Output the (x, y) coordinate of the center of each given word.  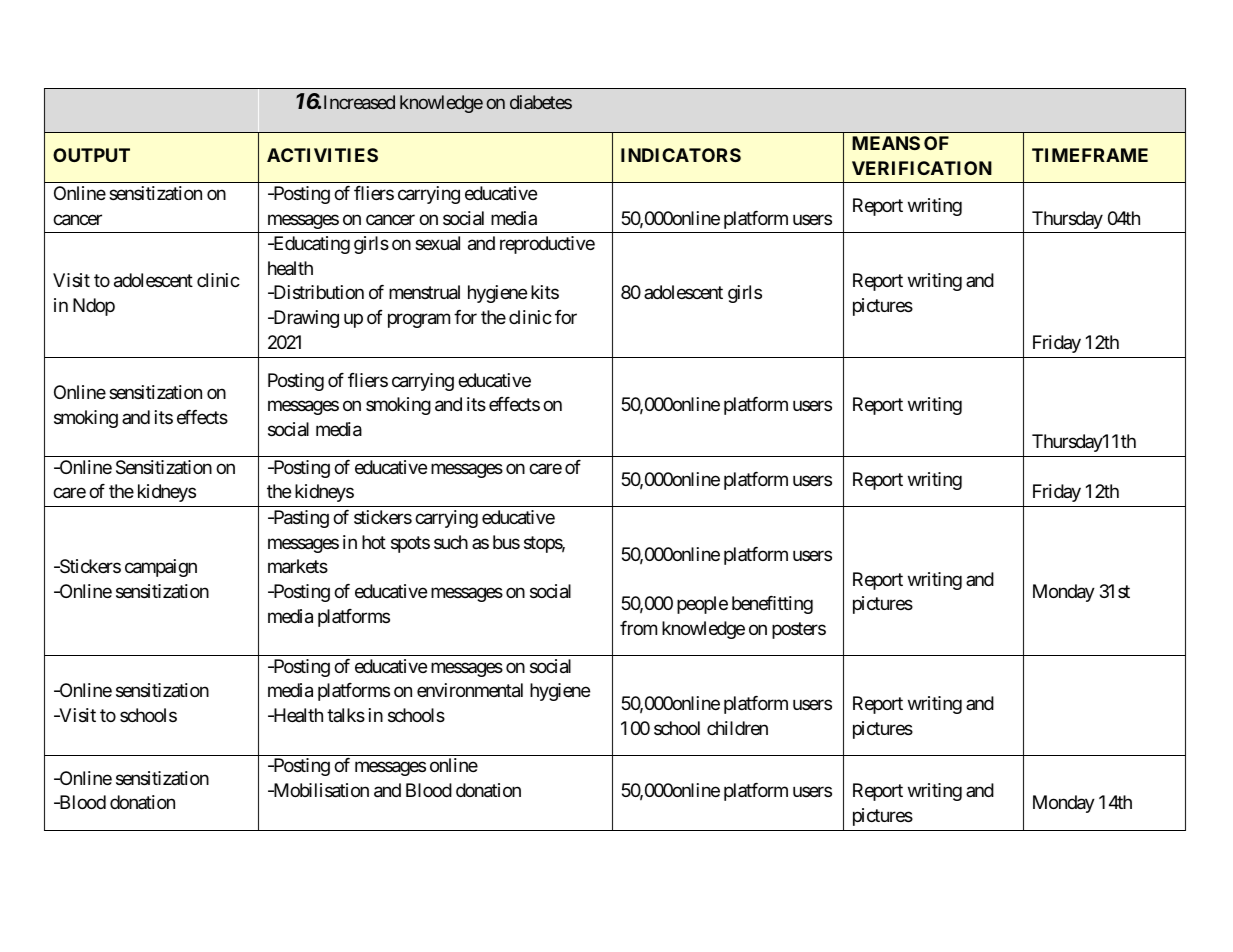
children (737, 728)
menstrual (424, 292)
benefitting (772, 605)
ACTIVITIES (322, 155)
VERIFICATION (922, 168)
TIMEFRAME (1090, 155)
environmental (470, 690)
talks (346, 715)
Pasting (300, 519)
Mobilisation (320, 790)
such (451, 542)
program (419, 321)
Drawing (305, 319)
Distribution (317, 292)
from (638, 628)
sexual (437, 243)
